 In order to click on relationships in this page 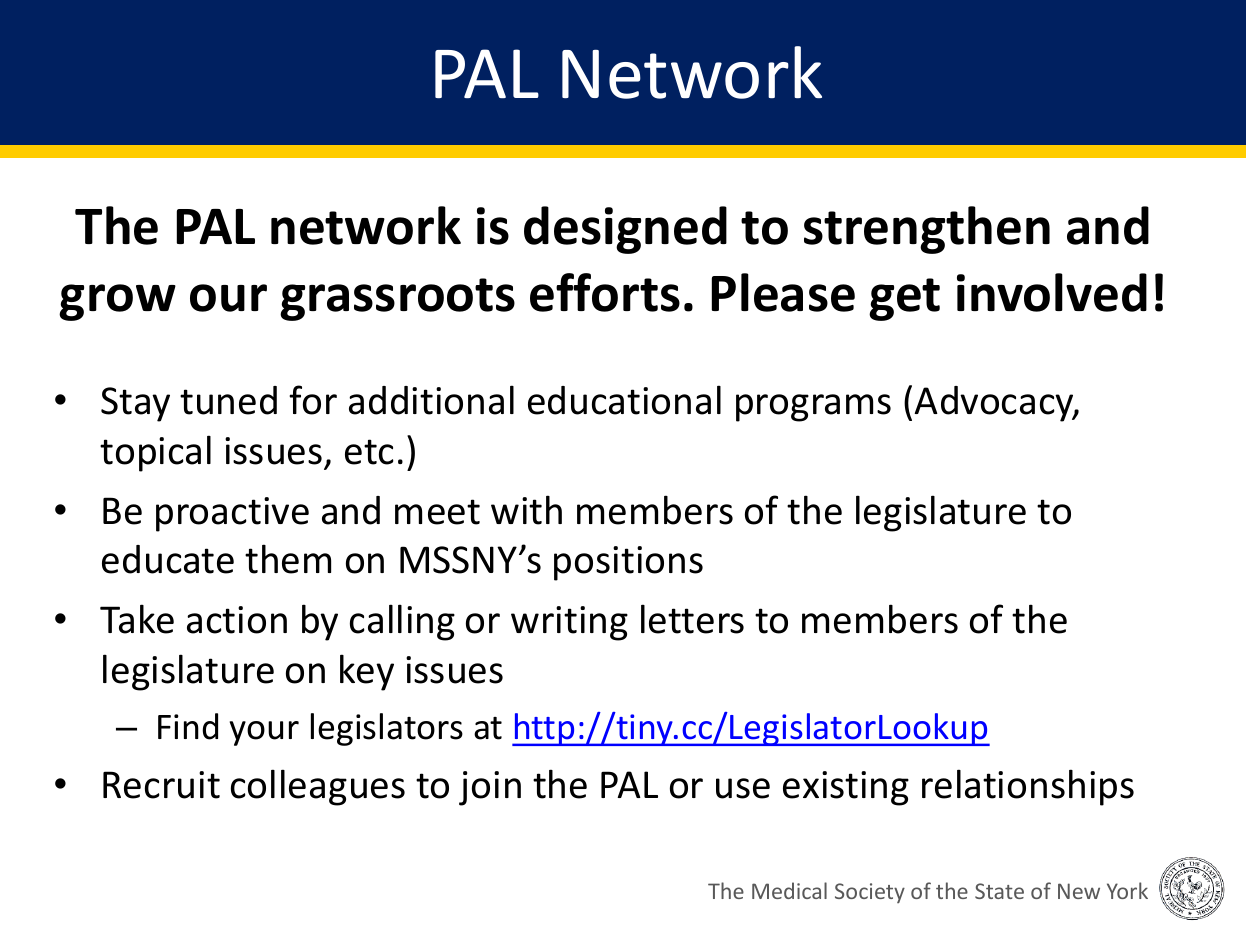, I will do `click(1028, 787)`.
